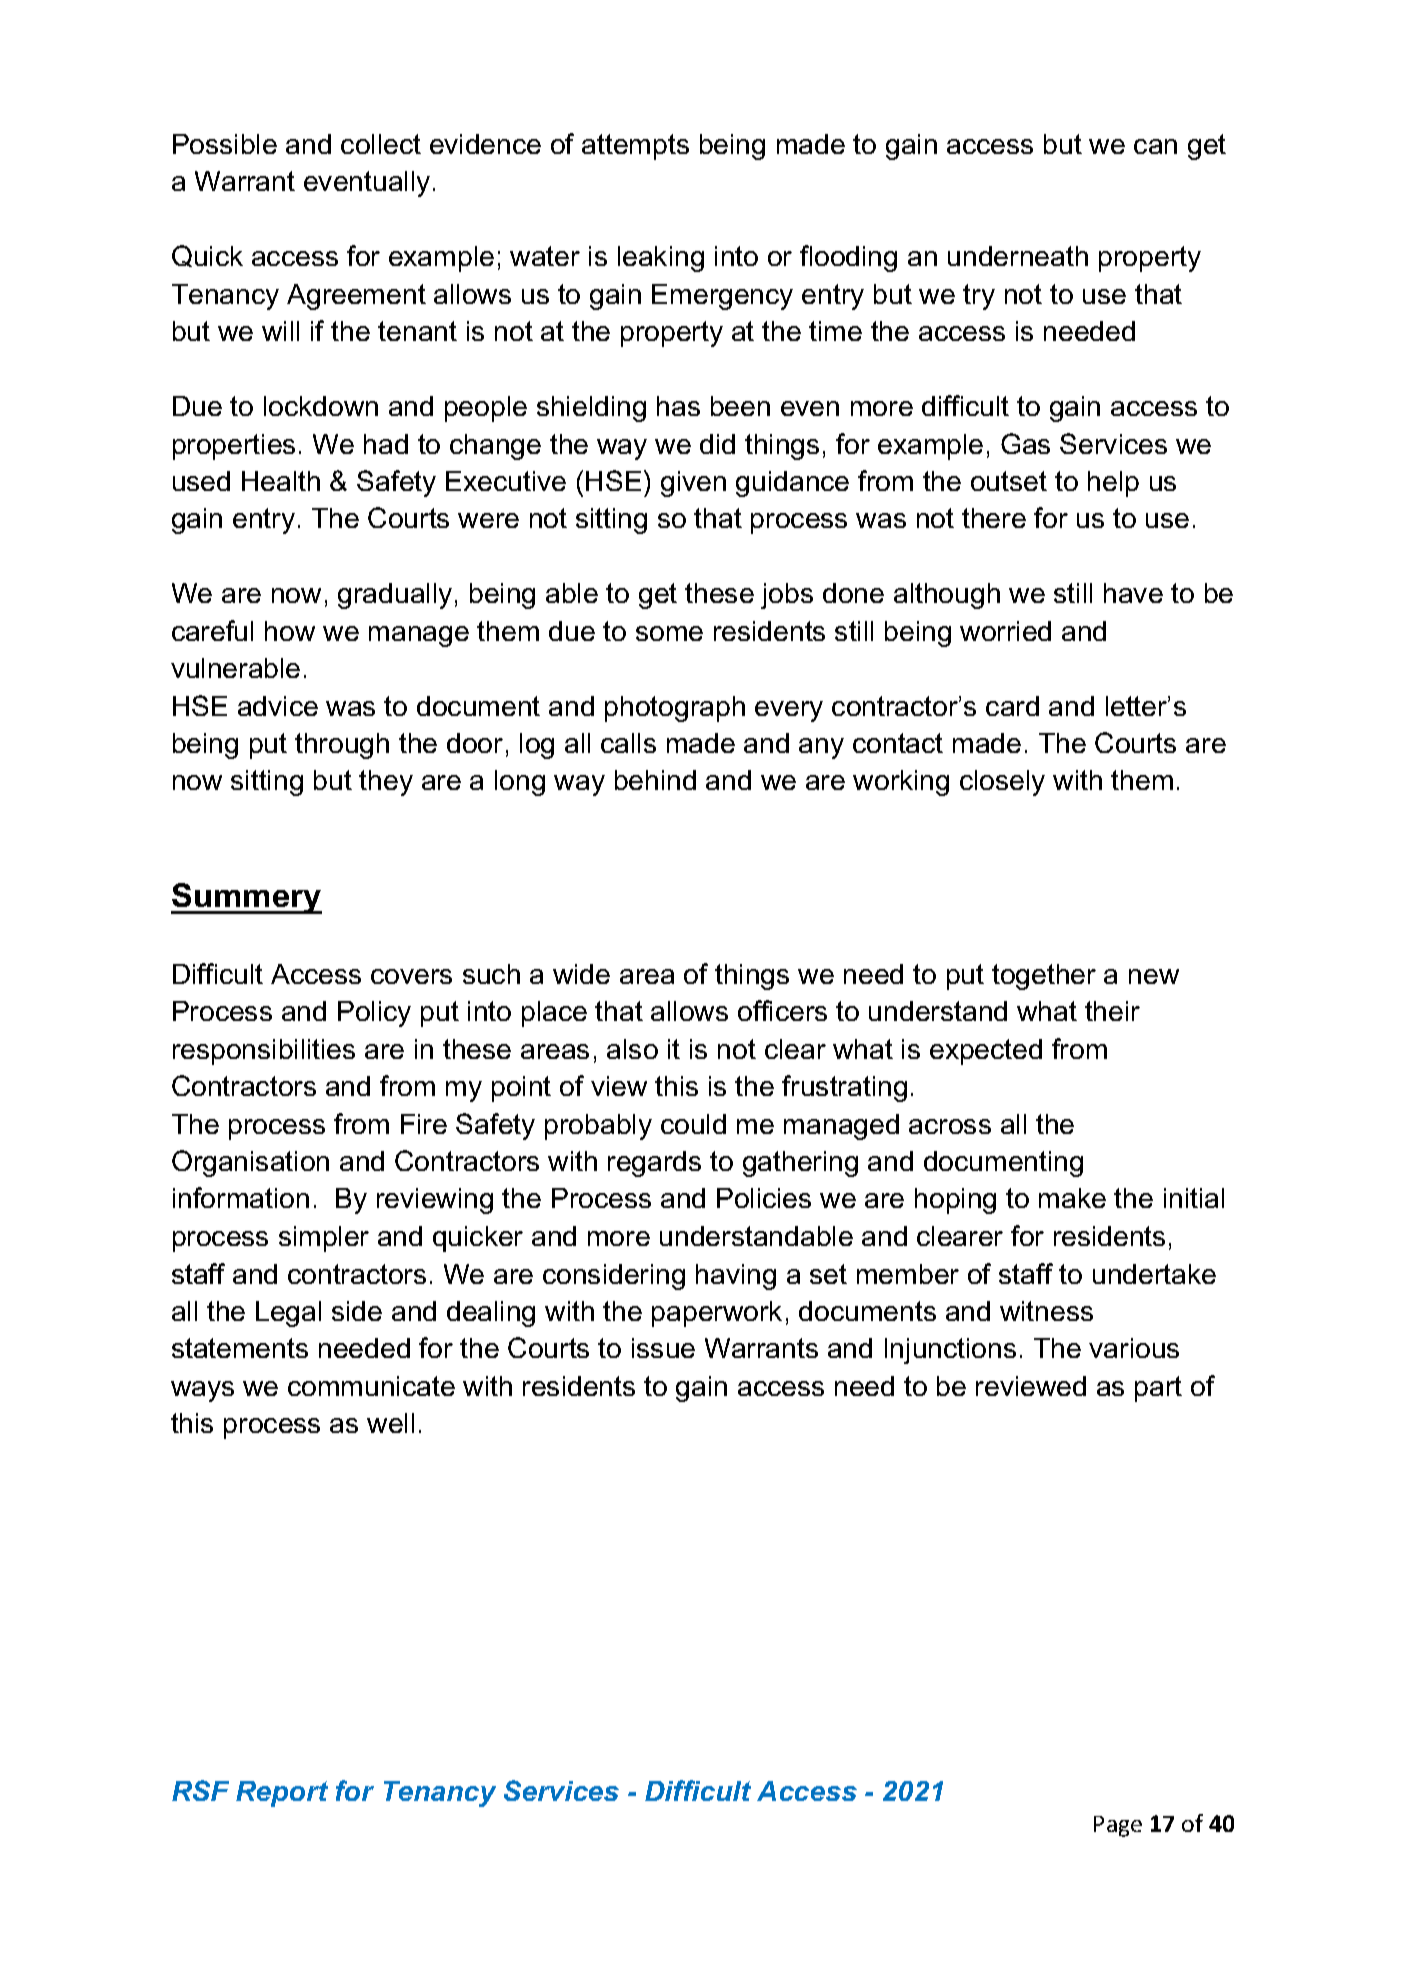  Describe the element at coordinates (1018, 256) in the screenshot. I see `underneath` at that location.
